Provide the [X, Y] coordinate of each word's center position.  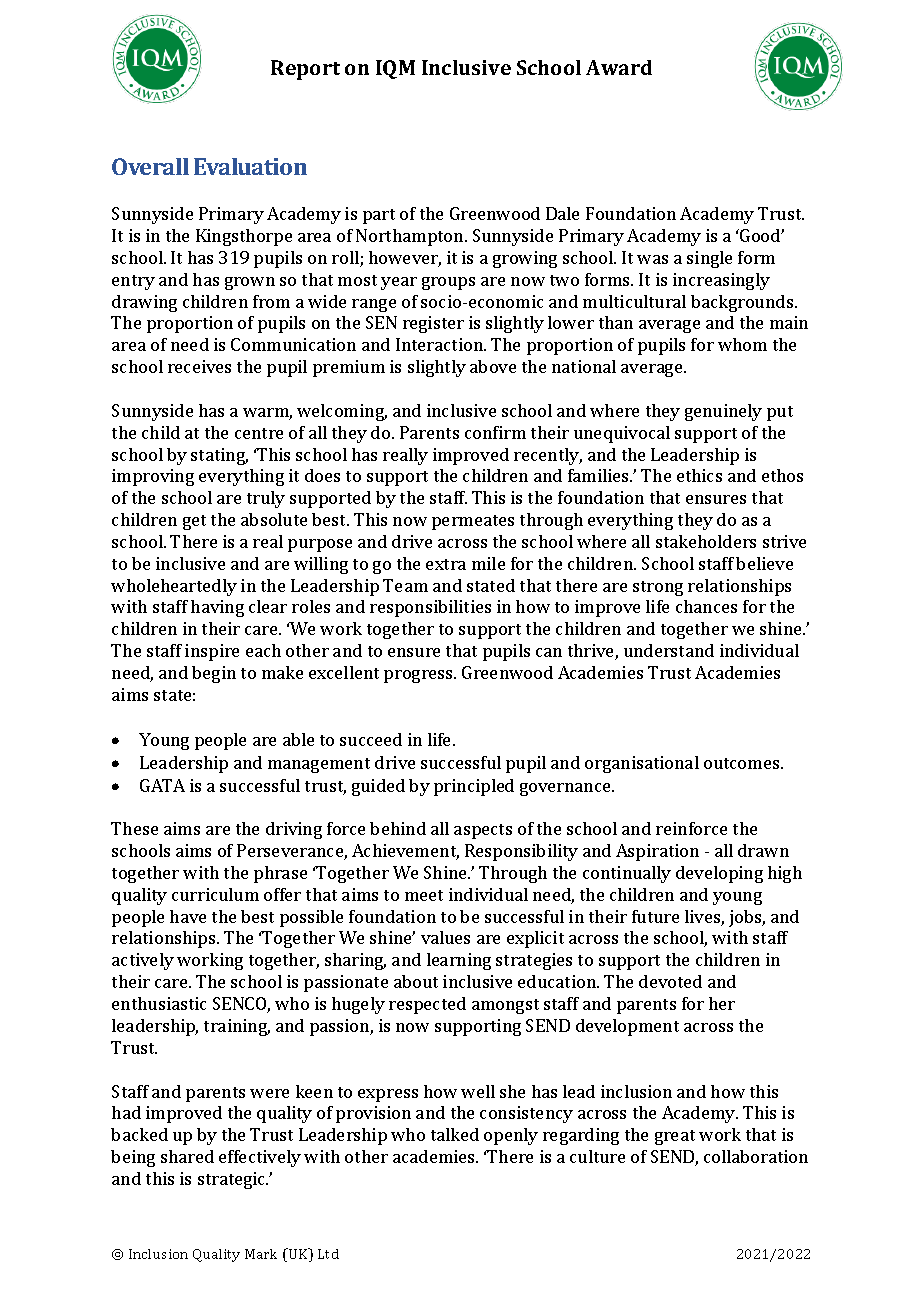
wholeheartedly [174, 587]
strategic [233, 1180]
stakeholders [706, 541]
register [433, 324]
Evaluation [250, 166]
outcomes [743, 763]
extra [446, 564]
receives [199, 366]
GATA [162, 785]
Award [619, 67]
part [379, 216]
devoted [670, 981]
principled [474, 787]
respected [427, 1005]
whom [742, 344]
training [237, 1027]
